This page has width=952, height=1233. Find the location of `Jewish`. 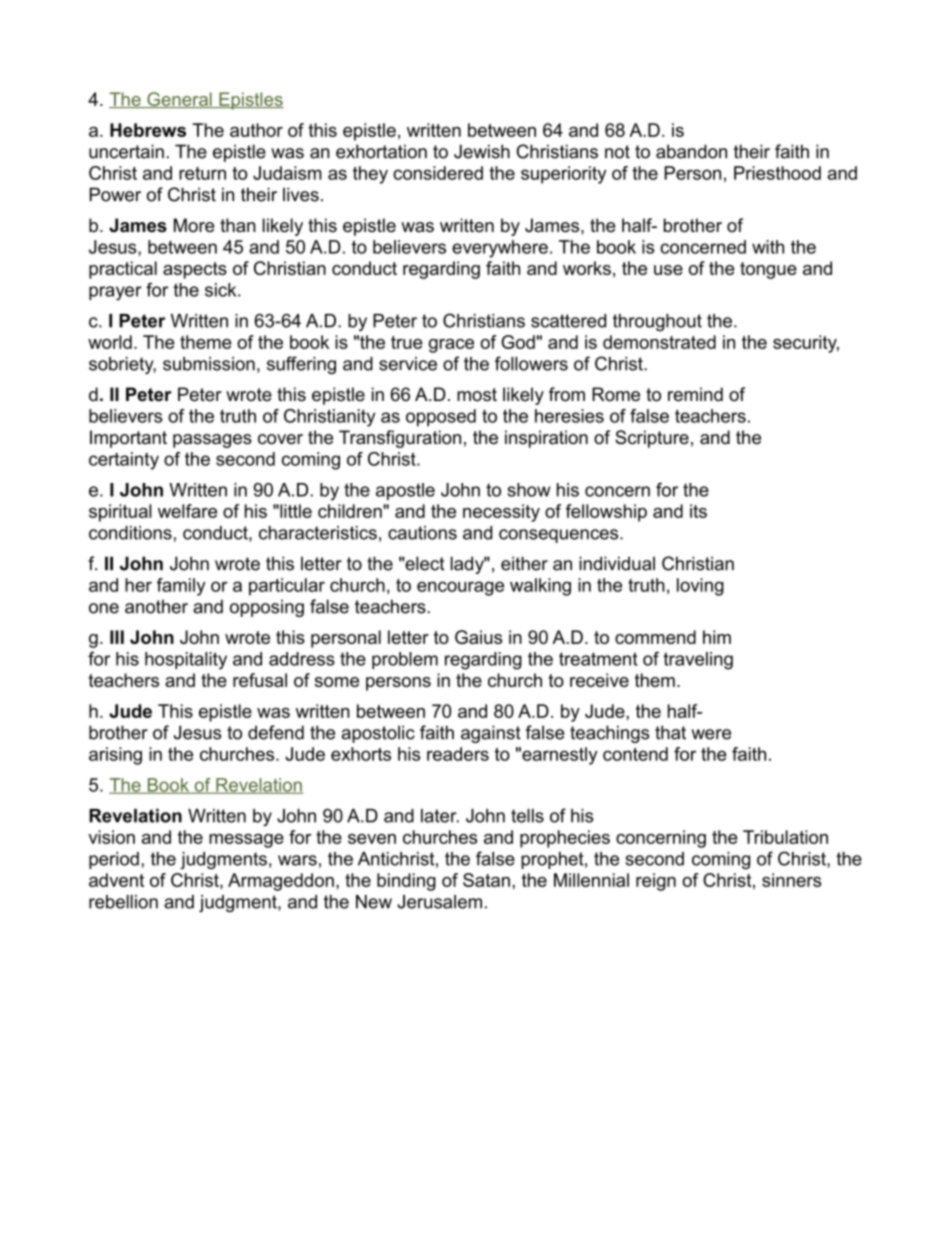

Jewish is located at coordinates (482, 151).
